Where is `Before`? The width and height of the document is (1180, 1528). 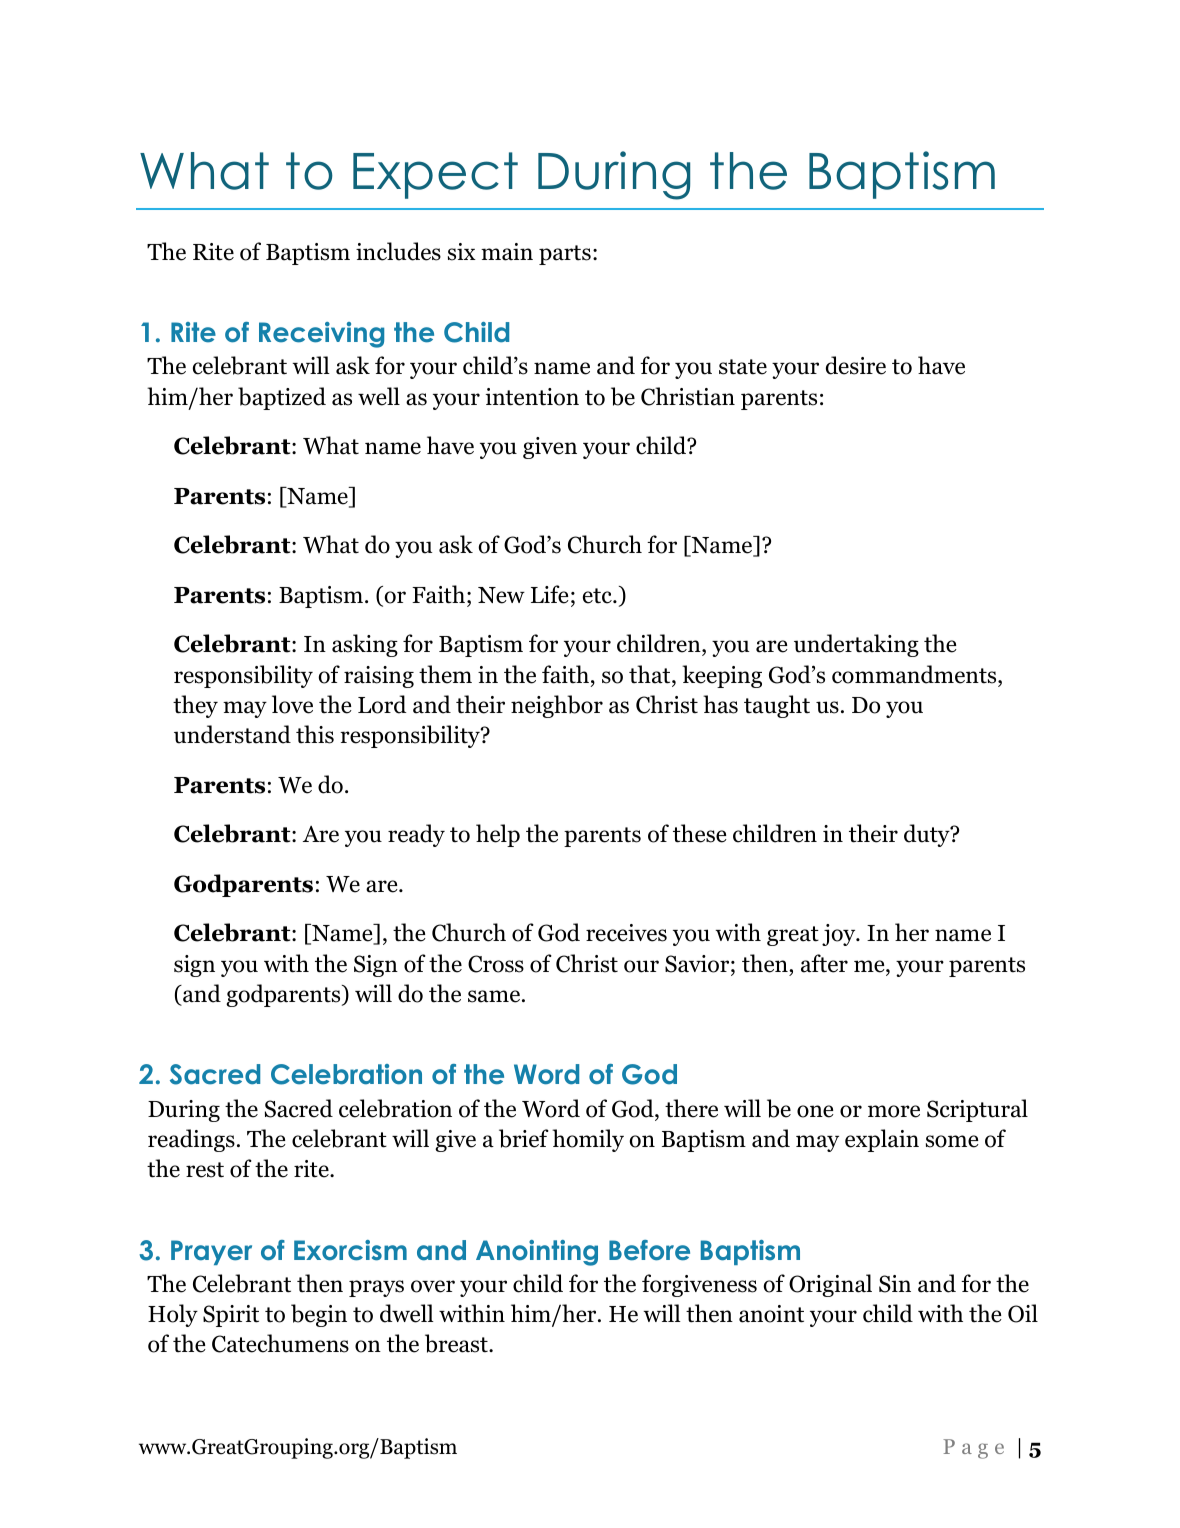 Before is located at coordinates (649, 1250).
